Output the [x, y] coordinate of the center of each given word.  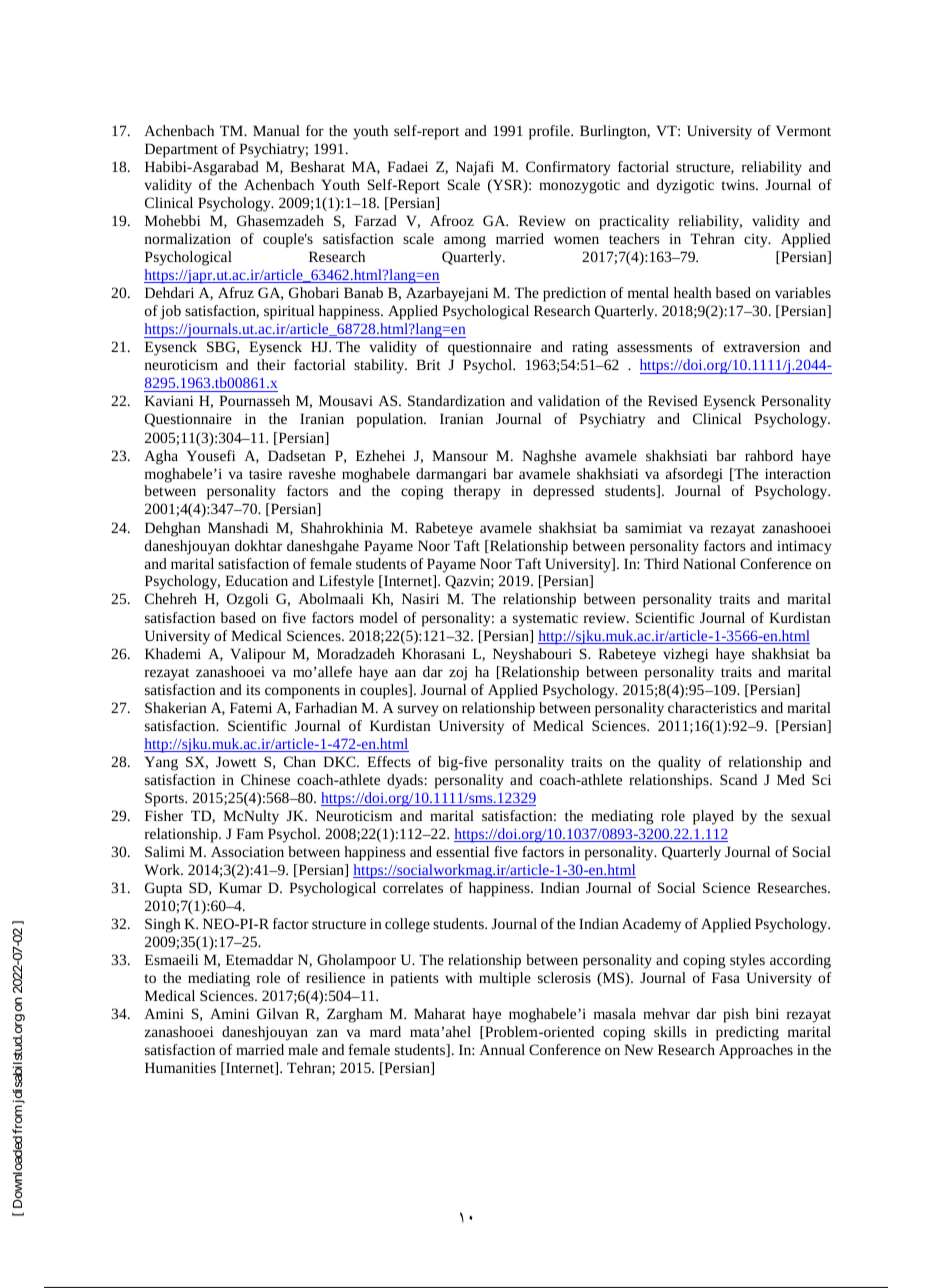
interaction [798, 473]
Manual [276, 130]
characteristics [712, 707]
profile [550, 132]
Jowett [236, 761]
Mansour [460, 455]
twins [739, 185]
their [271, 364]
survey [418, 711]
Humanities [180, 1067]
